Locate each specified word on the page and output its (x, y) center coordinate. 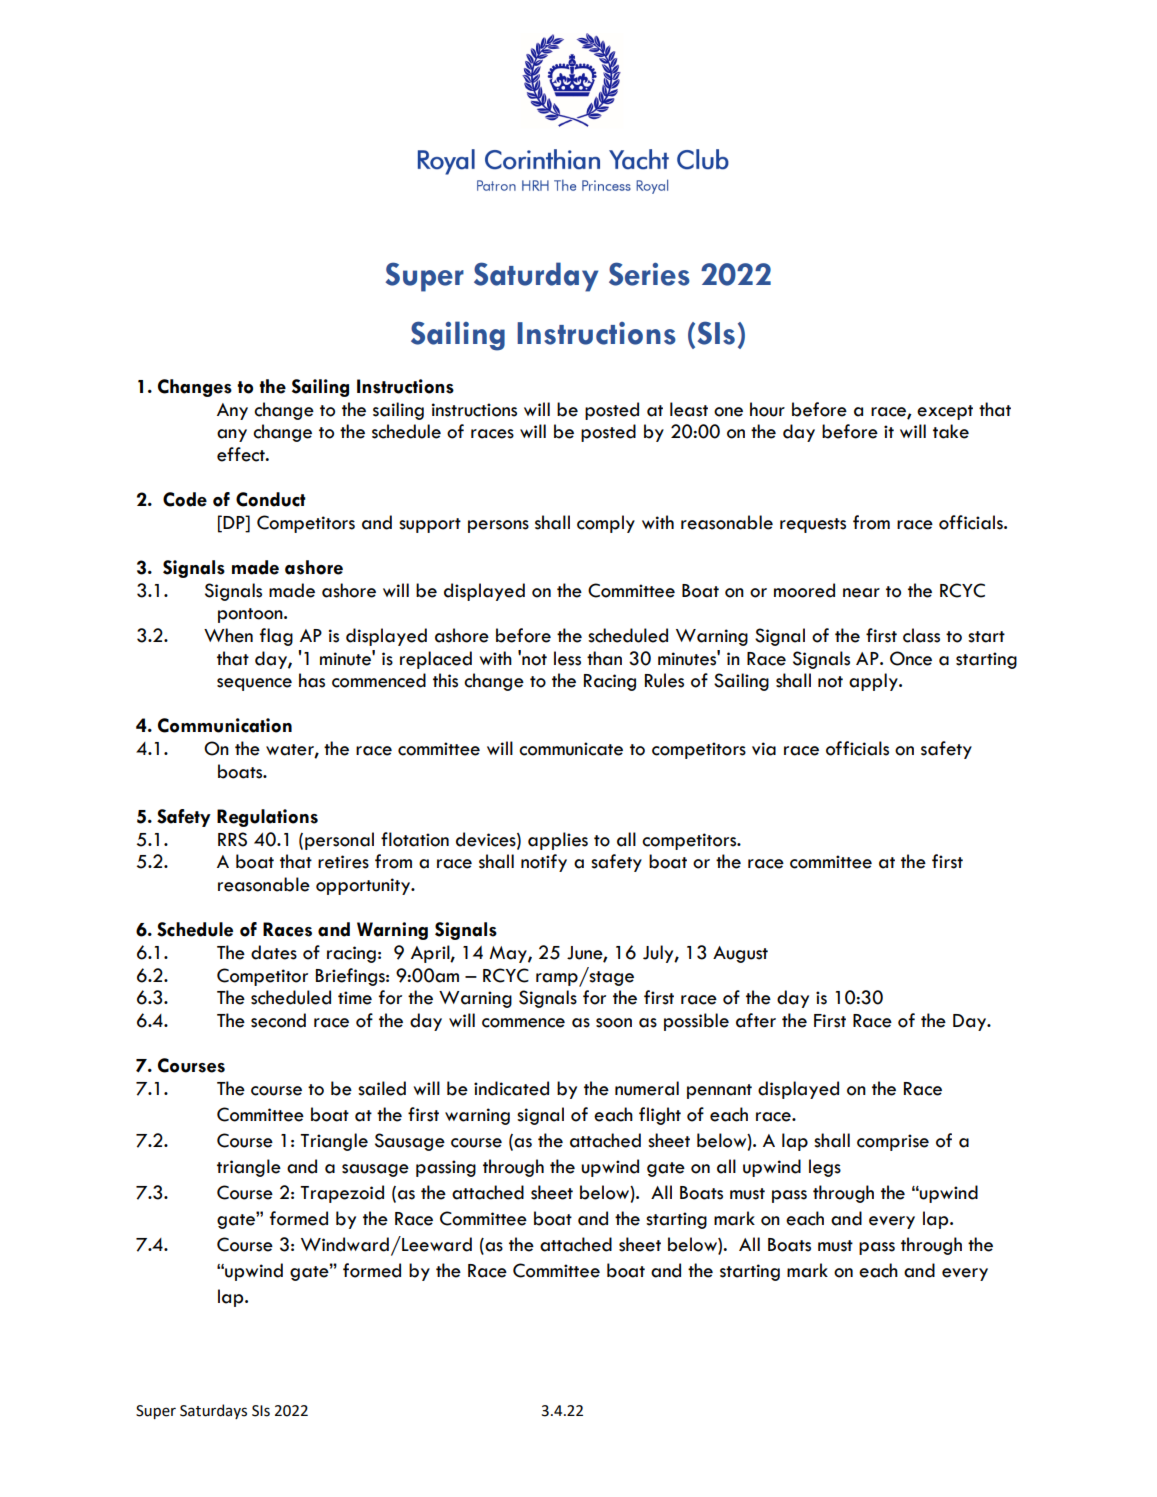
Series (649, 274)
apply (874, 682)
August (740, 954)
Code (185, 499)
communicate (571, 749)
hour (767, 409)
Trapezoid (342, 1194)
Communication (225, 725)
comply (606, 524)
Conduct (271, 499)
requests (813, 525)
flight (660, 1116)
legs (825, 1168)
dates (274, 952)
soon (614, 1023)
